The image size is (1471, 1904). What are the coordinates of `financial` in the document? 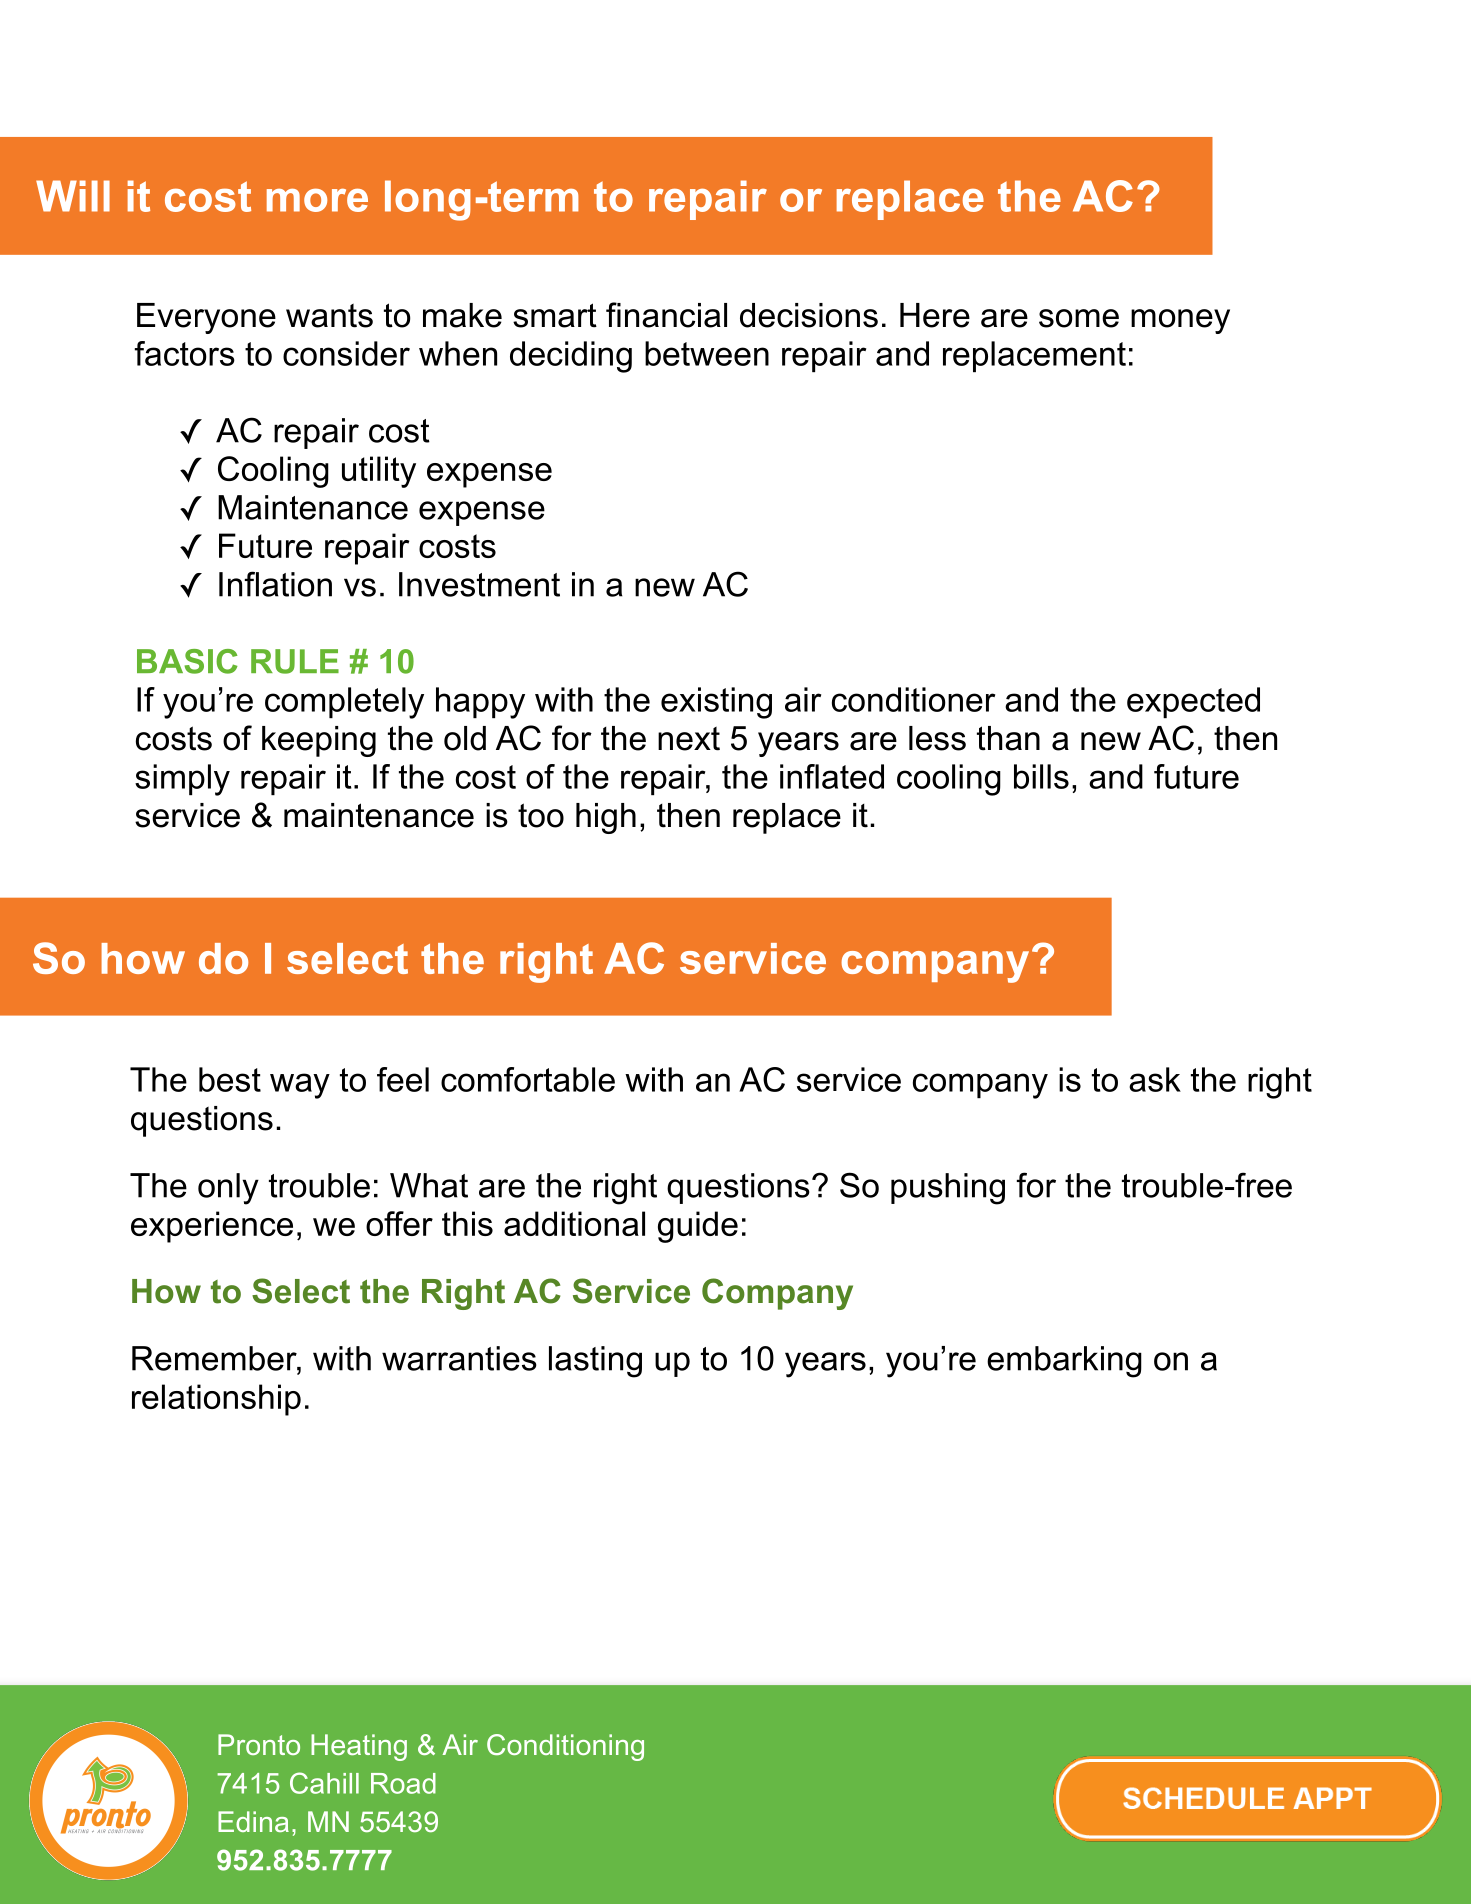 It's located at (666, 315).
